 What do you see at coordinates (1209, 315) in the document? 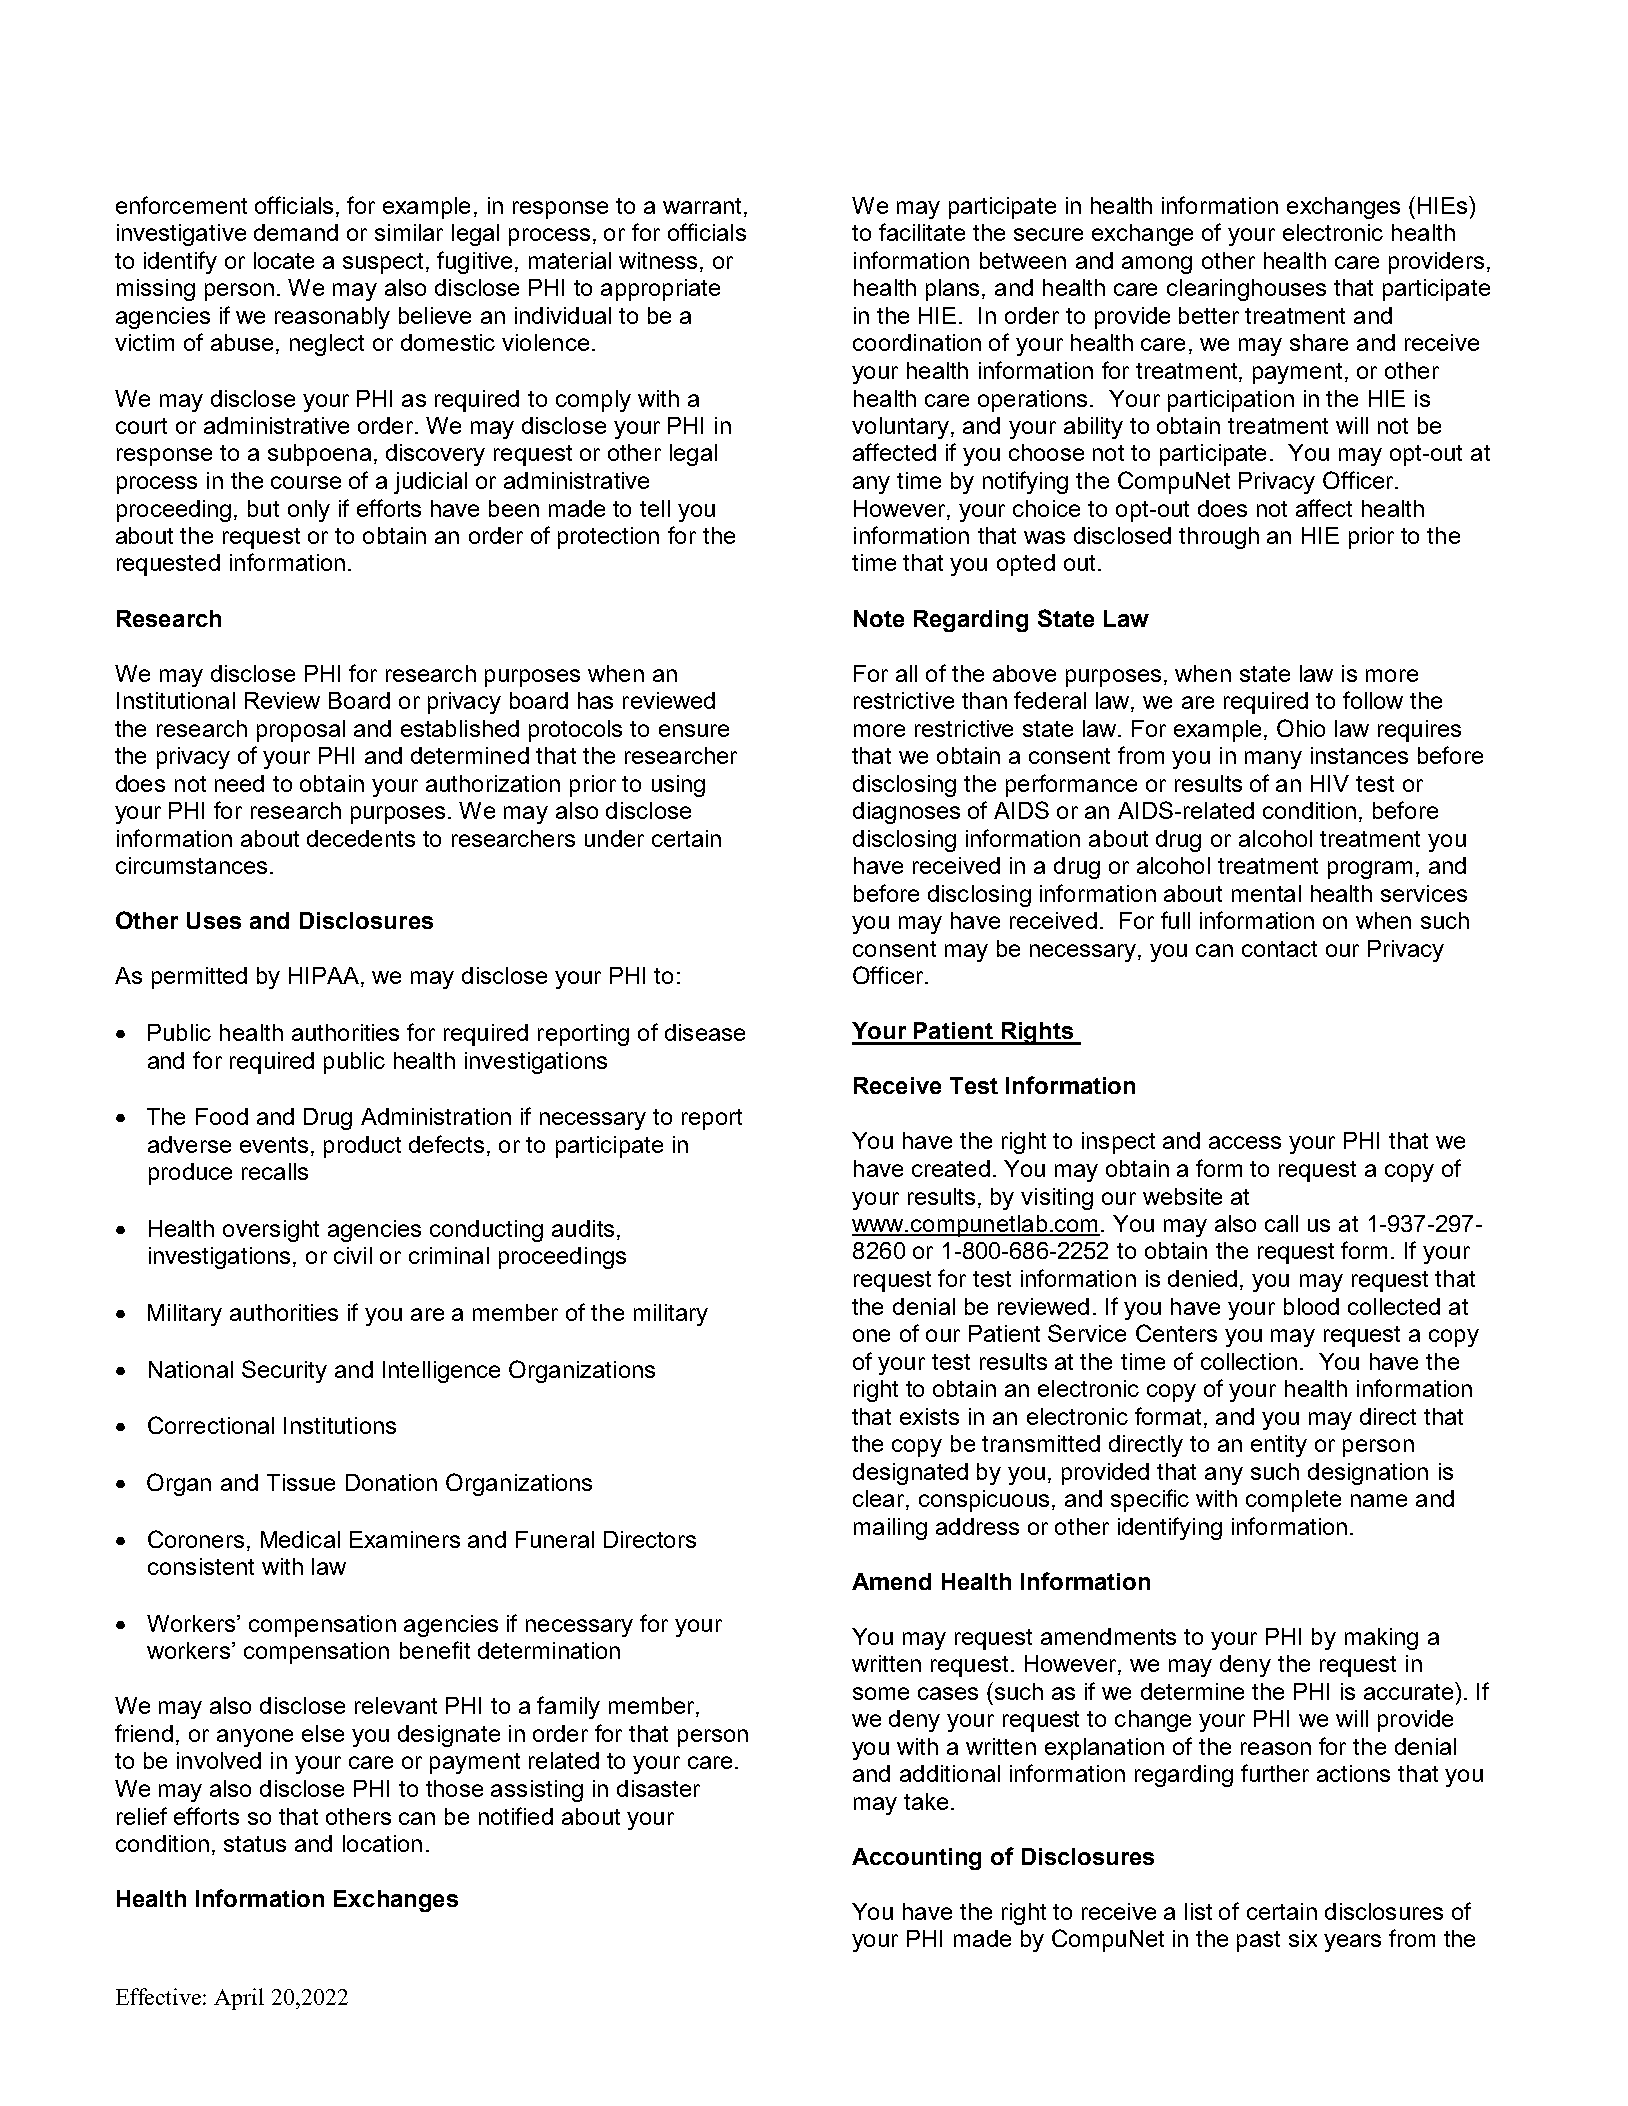
I see `better` at bounding box center [1209, 315].
